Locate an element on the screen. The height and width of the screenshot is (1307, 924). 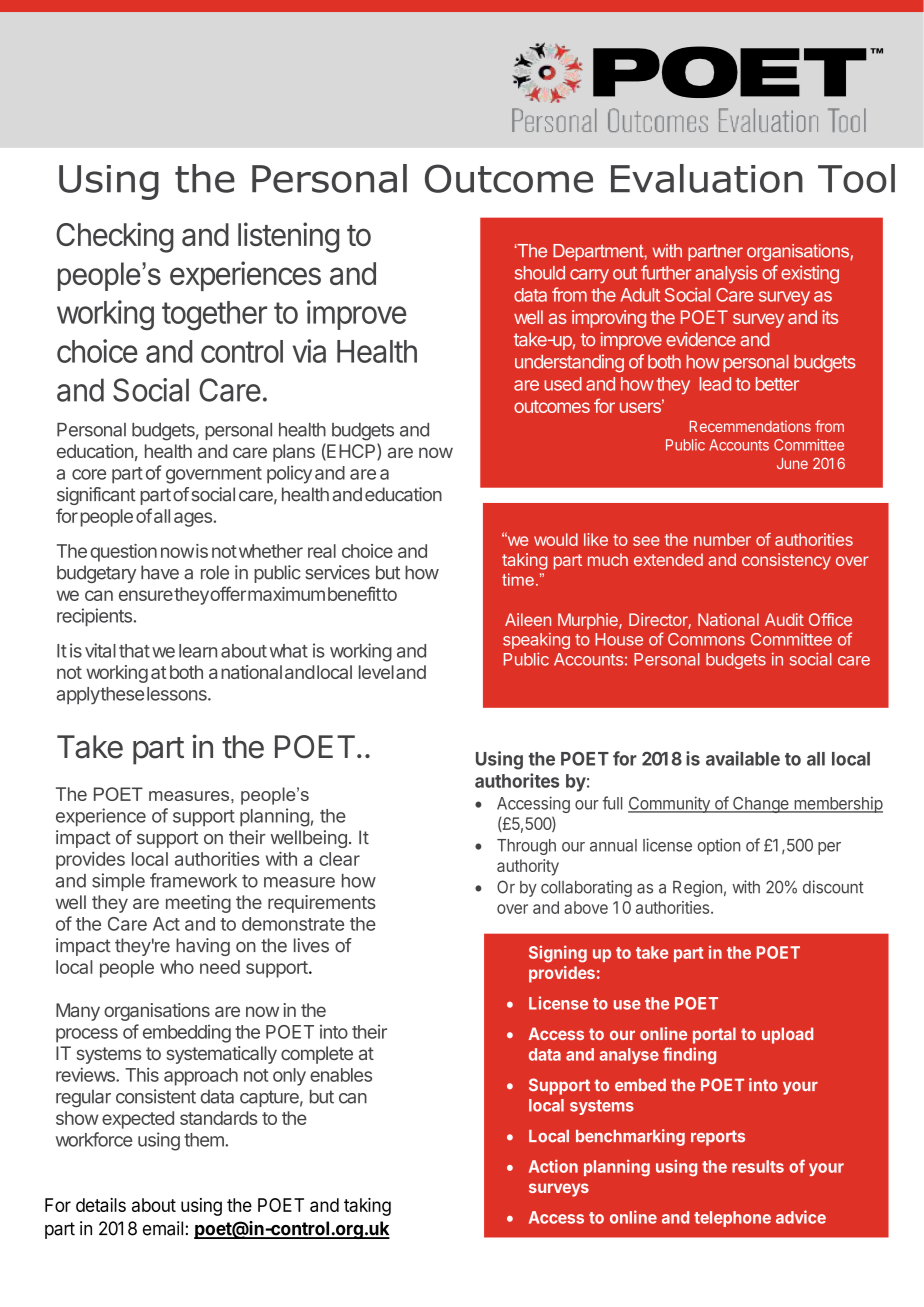
June is located at coordinates (792, 463).
